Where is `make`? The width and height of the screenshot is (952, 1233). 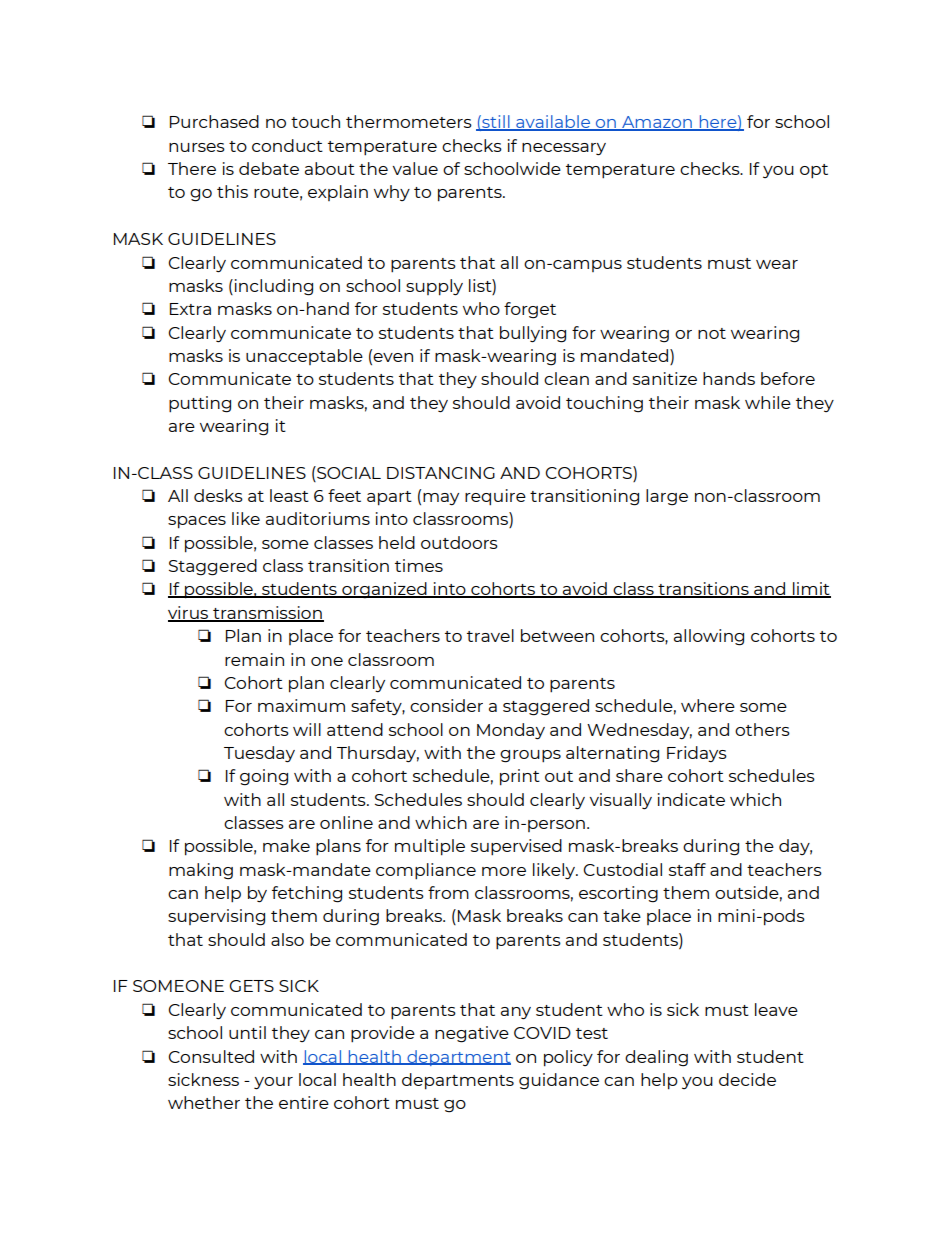
make is located at coordinates (286, 845).
